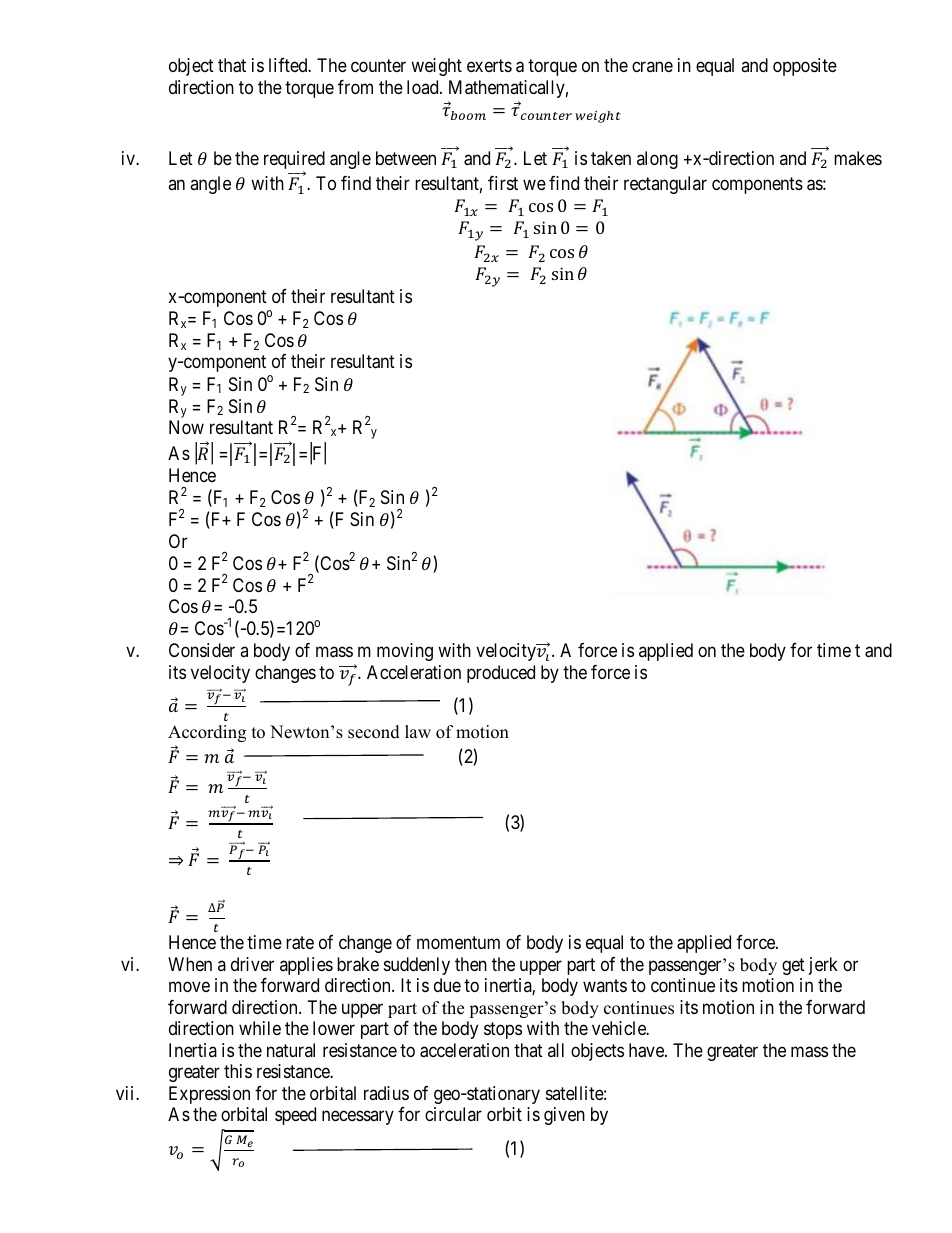 The width and height of the image is (952, 1233). What do you see at coordinates (209, 1095) in the image?
I see `Expression` at bounding box center [209, 1095].
